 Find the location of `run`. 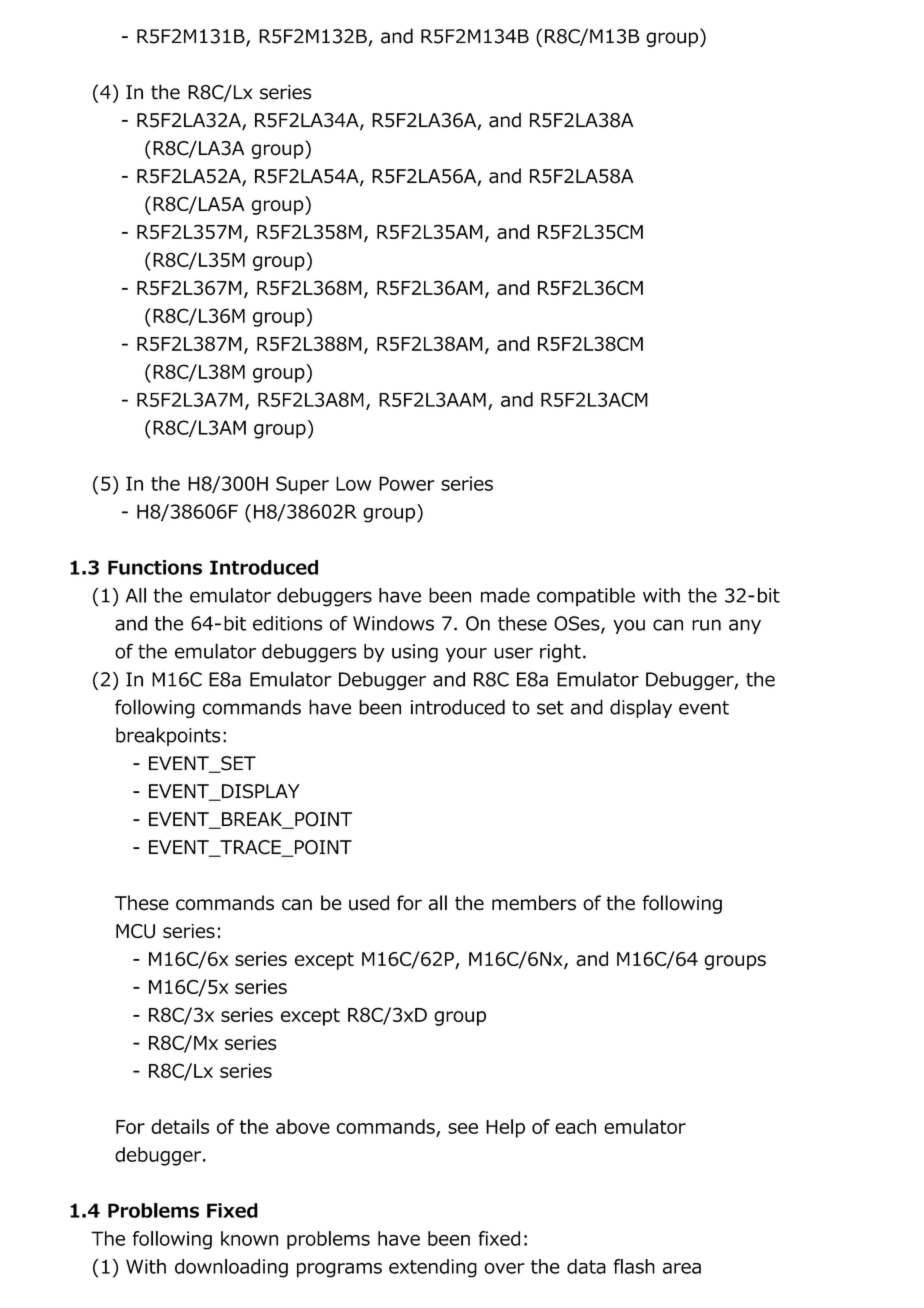

run is located at coordinates (706, 625).
